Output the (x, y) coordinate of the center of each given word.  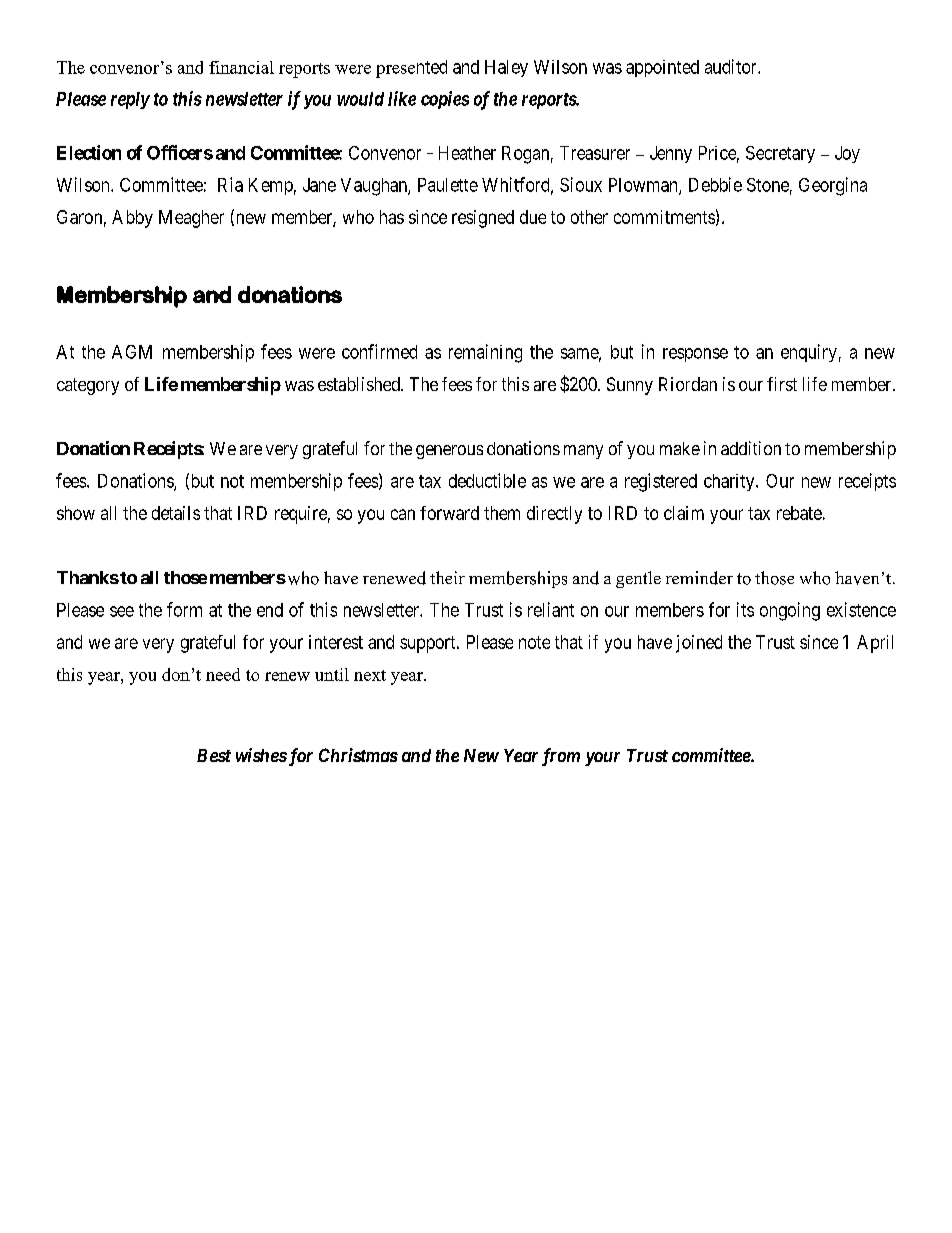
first (782, 384)
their (447, 577)
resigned (483, 219)
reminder (699, 578)
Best (214, 755)
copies (445, 100)
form (184, 609)
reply (130, 100)
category (88, 386)
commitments (664, 217)
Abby (132, 219)
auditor (732, 66)
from (561, 757)
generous (449, 452)
